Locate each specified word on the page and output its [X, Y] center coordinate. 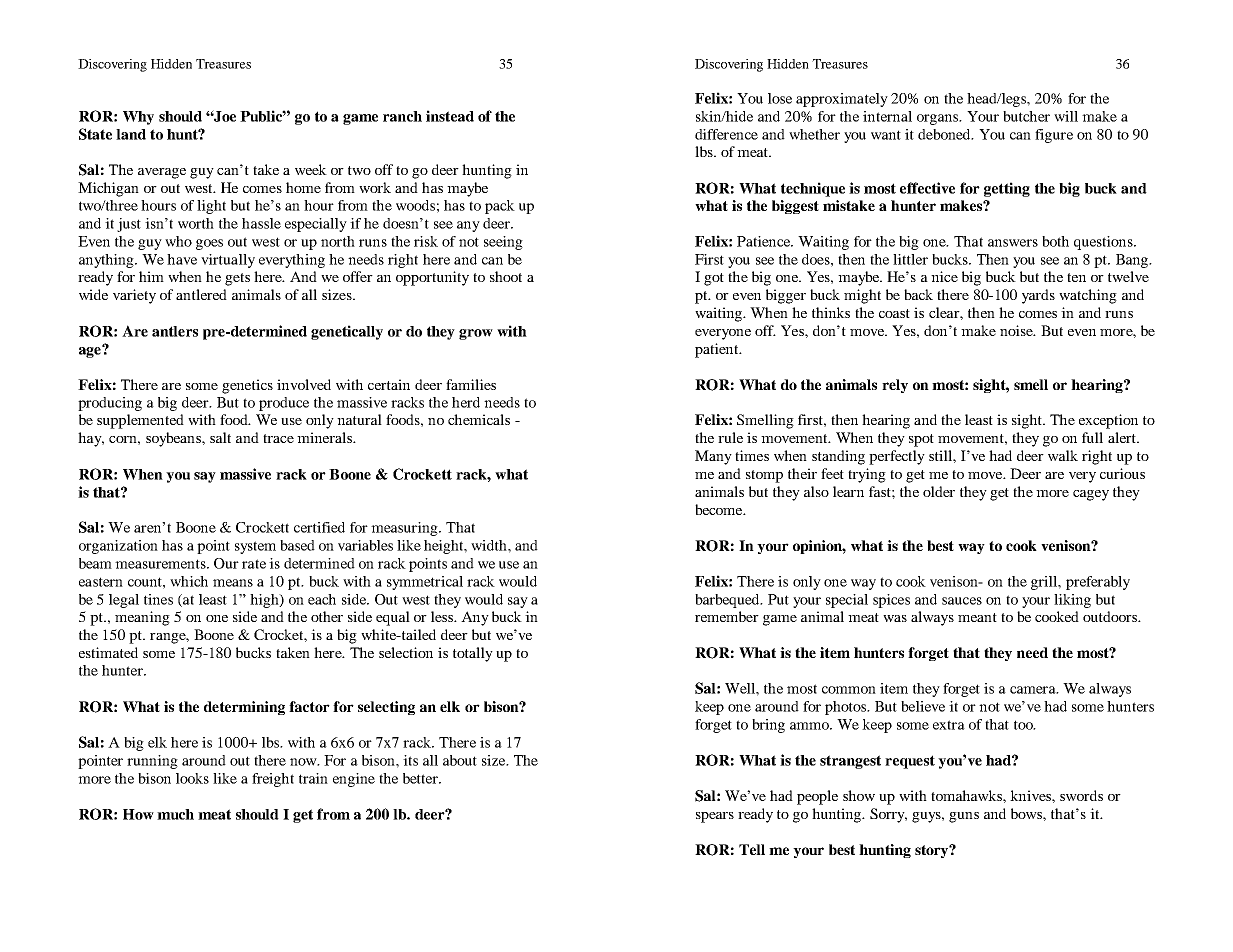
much [175, 814]
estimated [108, 652]
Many [713, 457]
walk [1063, 455]
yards [1038, 296]
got [714, 279]
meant [977, 617]
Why [138, 118]
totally [473, 654]
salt [220, 437]
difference [726, 134]
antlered [201, 294]
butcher [1026, 116]
